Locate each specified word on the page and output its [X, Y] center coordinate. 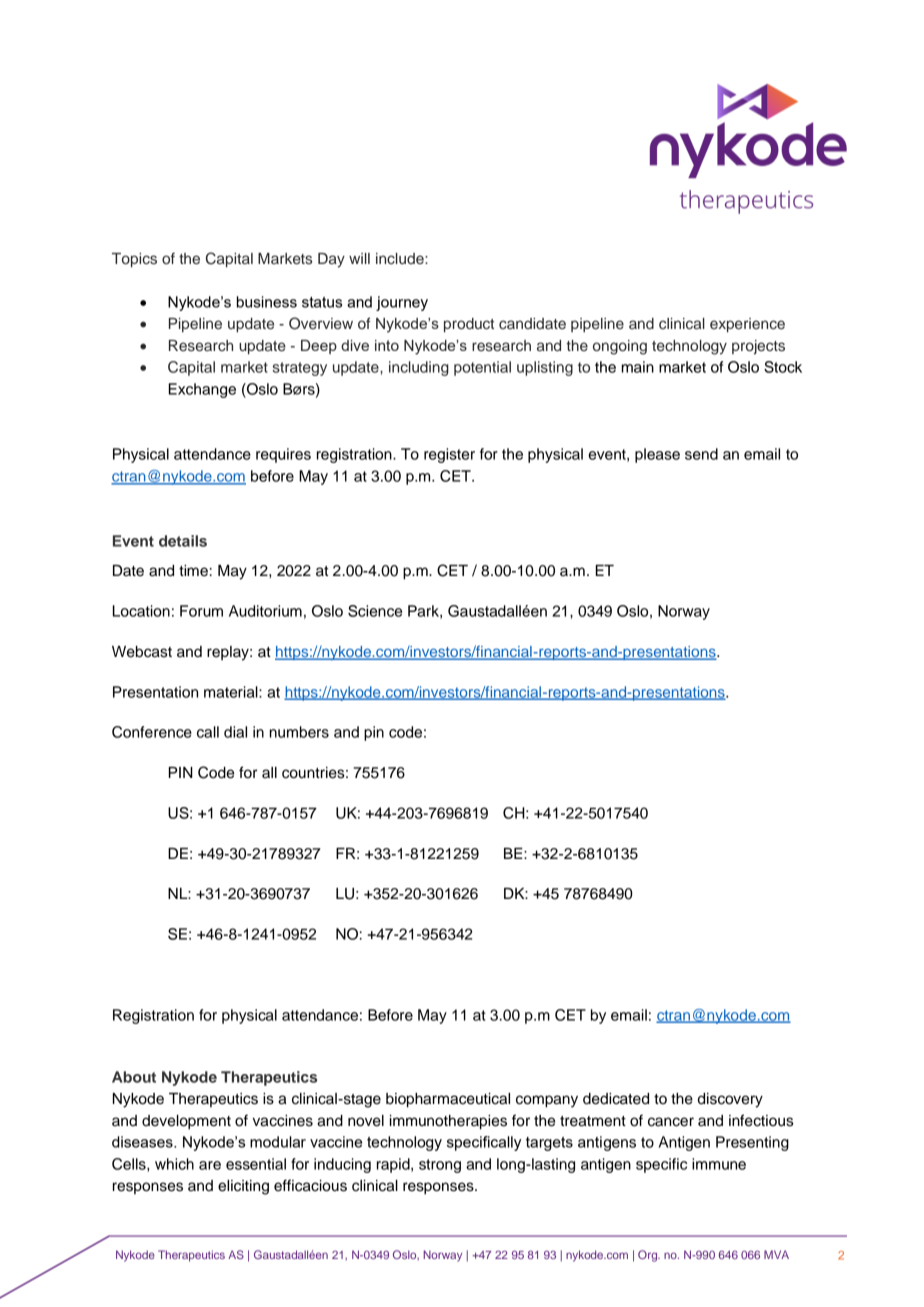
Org [649, 1256]
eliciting [243, 1187]
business [267, 302]
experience [747, 325]
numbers [299, 732]
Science [375, 611]
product [469, 325]
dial [235, 732]
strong [440, 1166]
